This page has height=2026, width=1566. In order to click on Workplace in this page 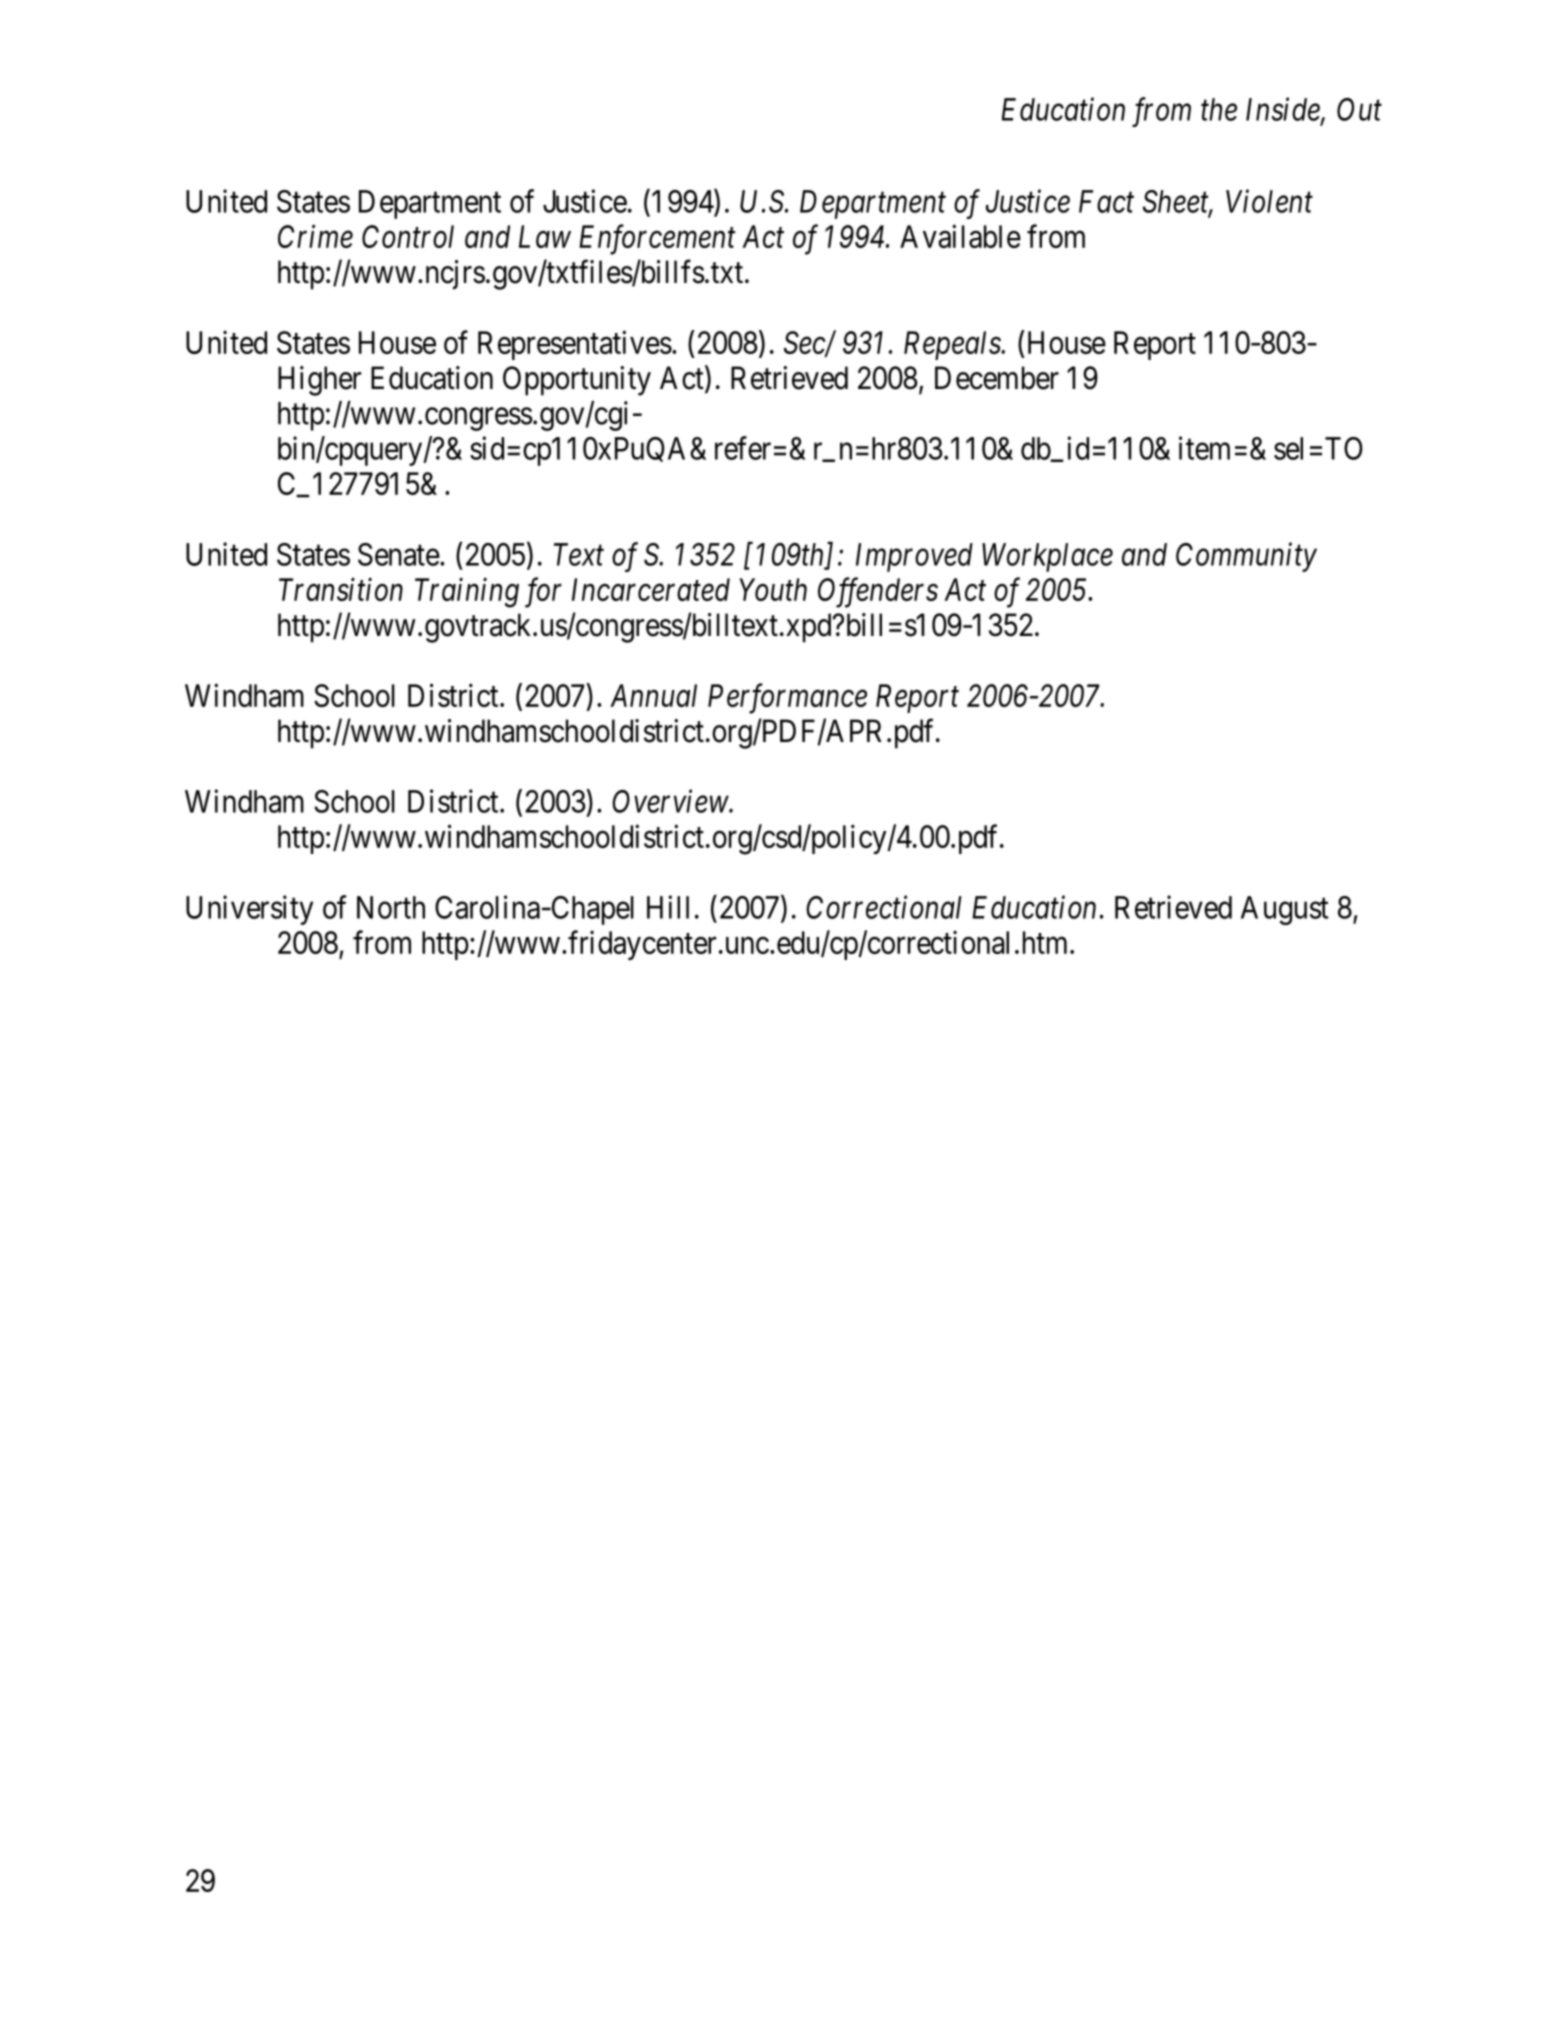, I will do `click(1047, 557)`.
